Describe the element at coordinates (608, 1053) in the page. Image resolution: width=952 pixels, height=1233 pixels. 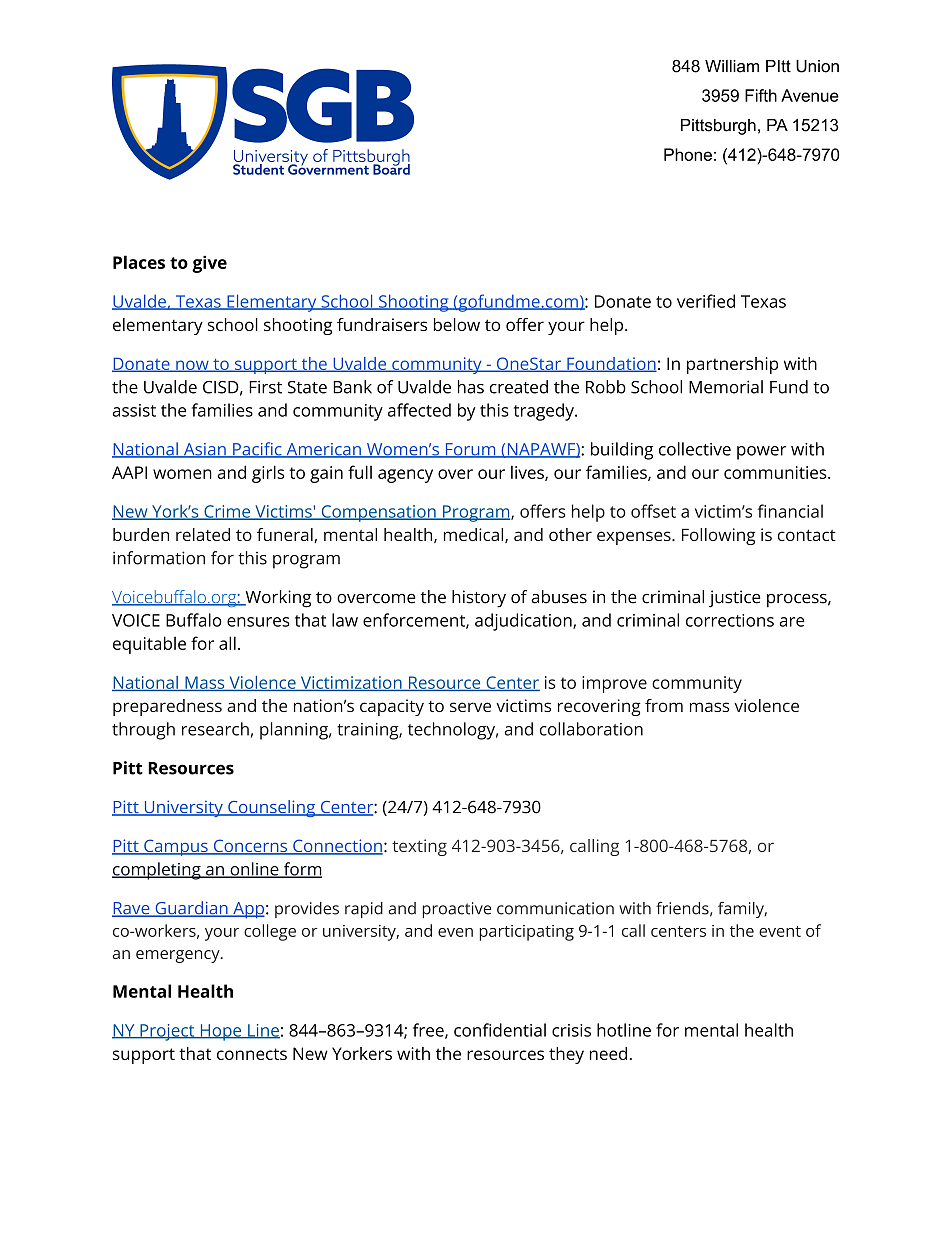
I see `need` at that location.
